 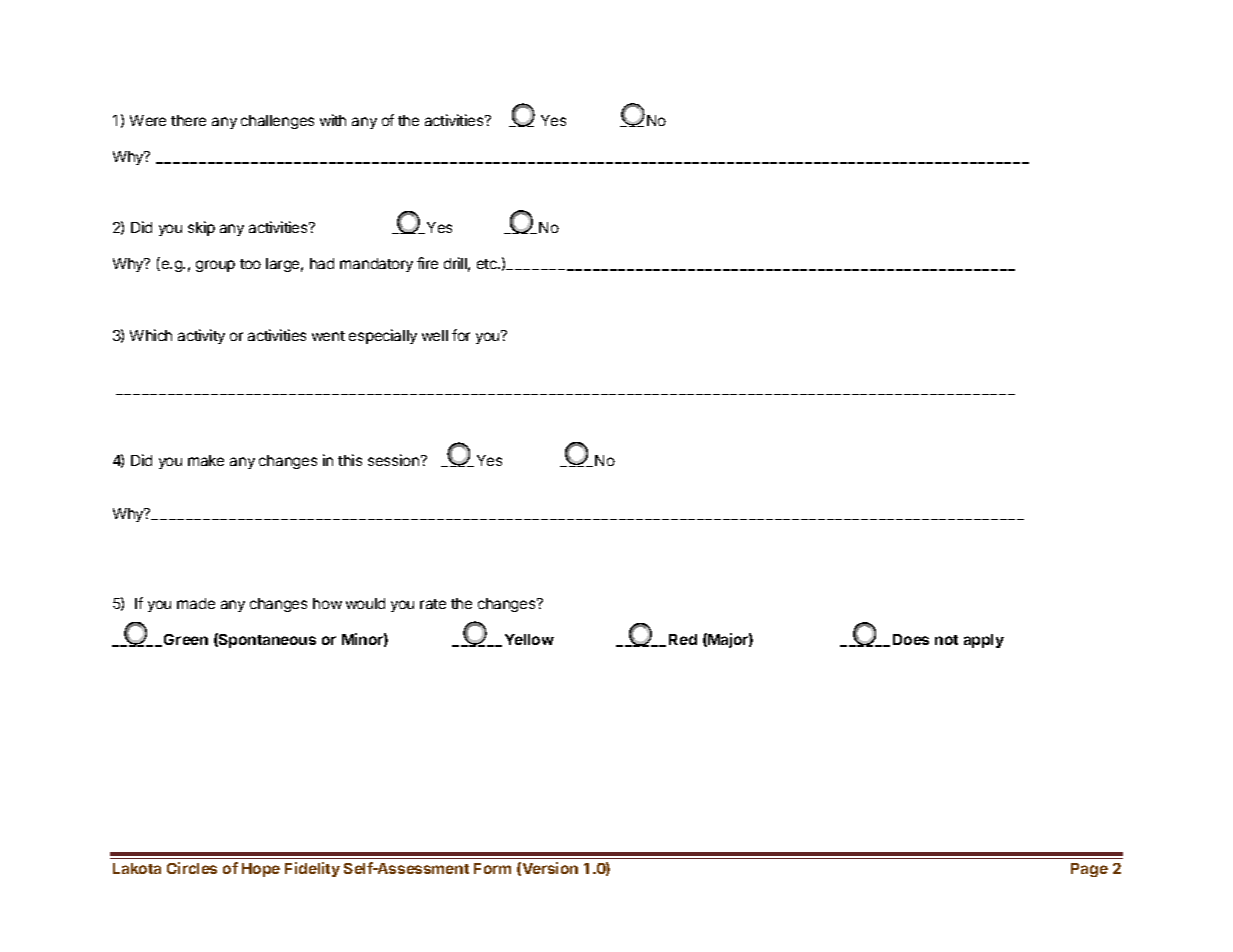 What do you see at coordinates (433, 604) in the screenshot?
I see `rate` at bounding box center [433, 604].
